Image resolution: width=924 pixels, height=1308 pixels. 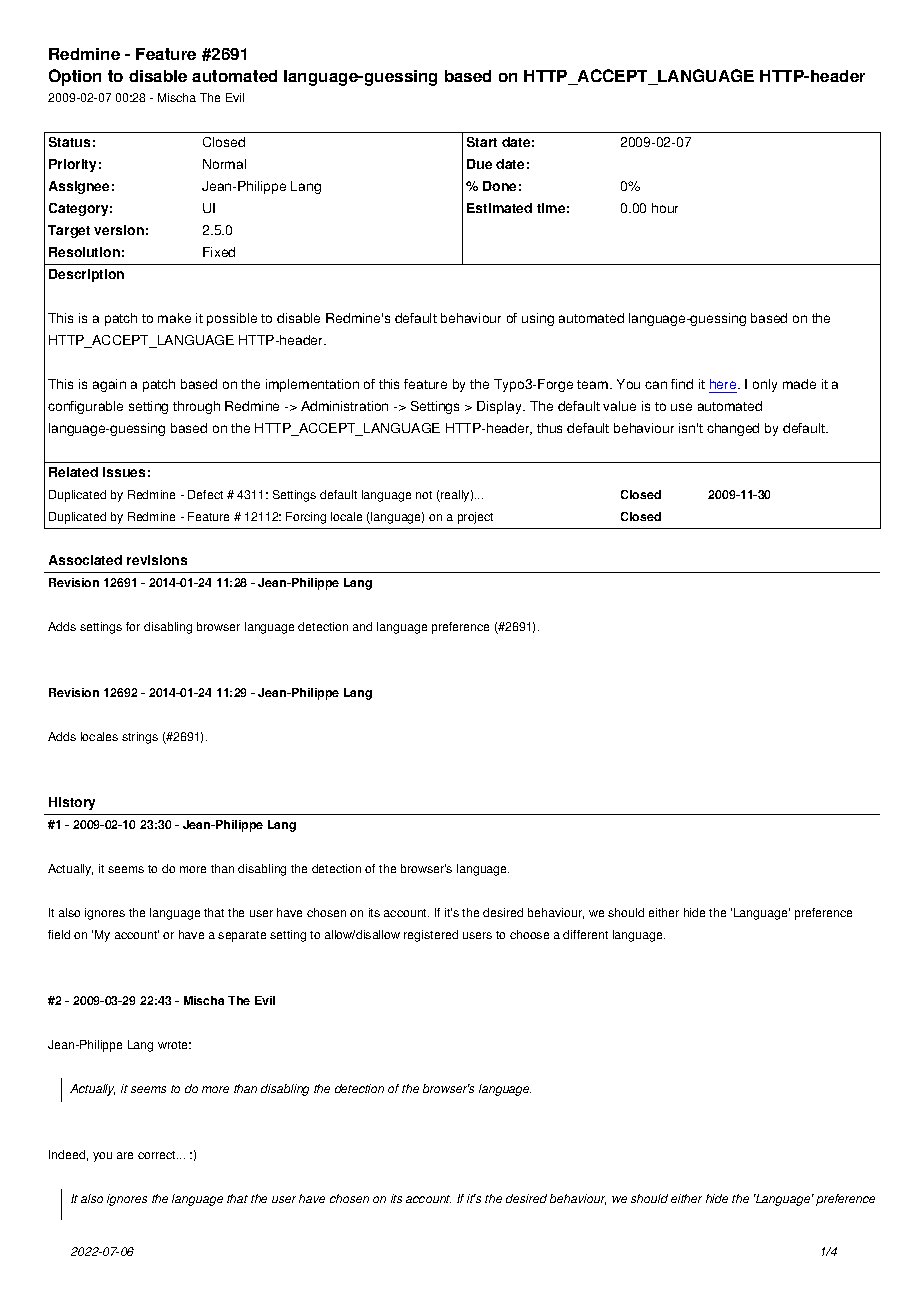 What do you see at coordinates (362, 626) in the document?
I see `and` at bounding box center [362, 626].
